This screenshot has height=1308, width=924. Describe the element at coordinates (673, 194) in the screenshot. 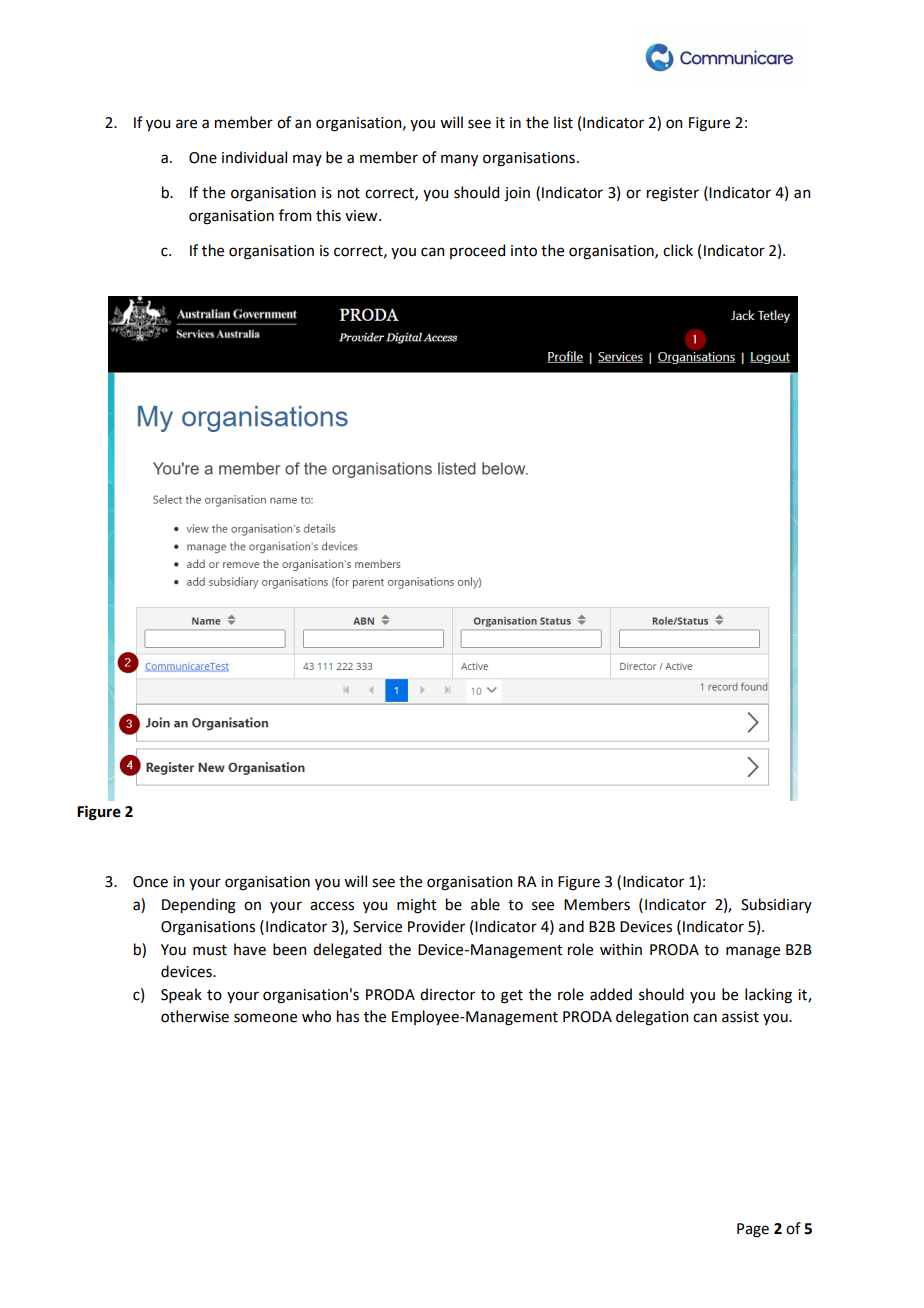

I see `register` at that location.
